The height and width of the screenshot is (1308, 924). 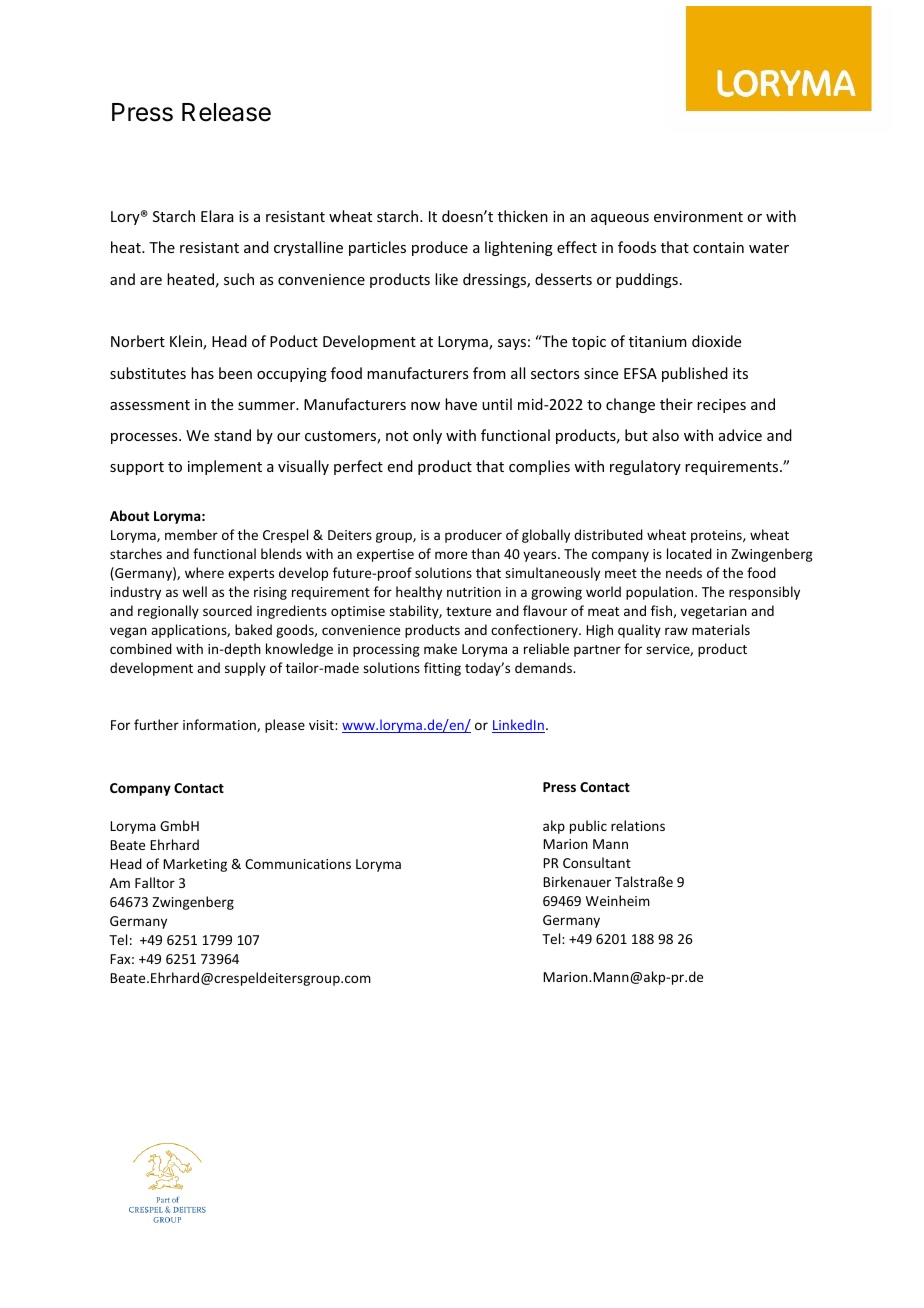 What do you see at coordinates (665, 435) in the screenshot?
I see `also` at bounding box center [665, 435].
